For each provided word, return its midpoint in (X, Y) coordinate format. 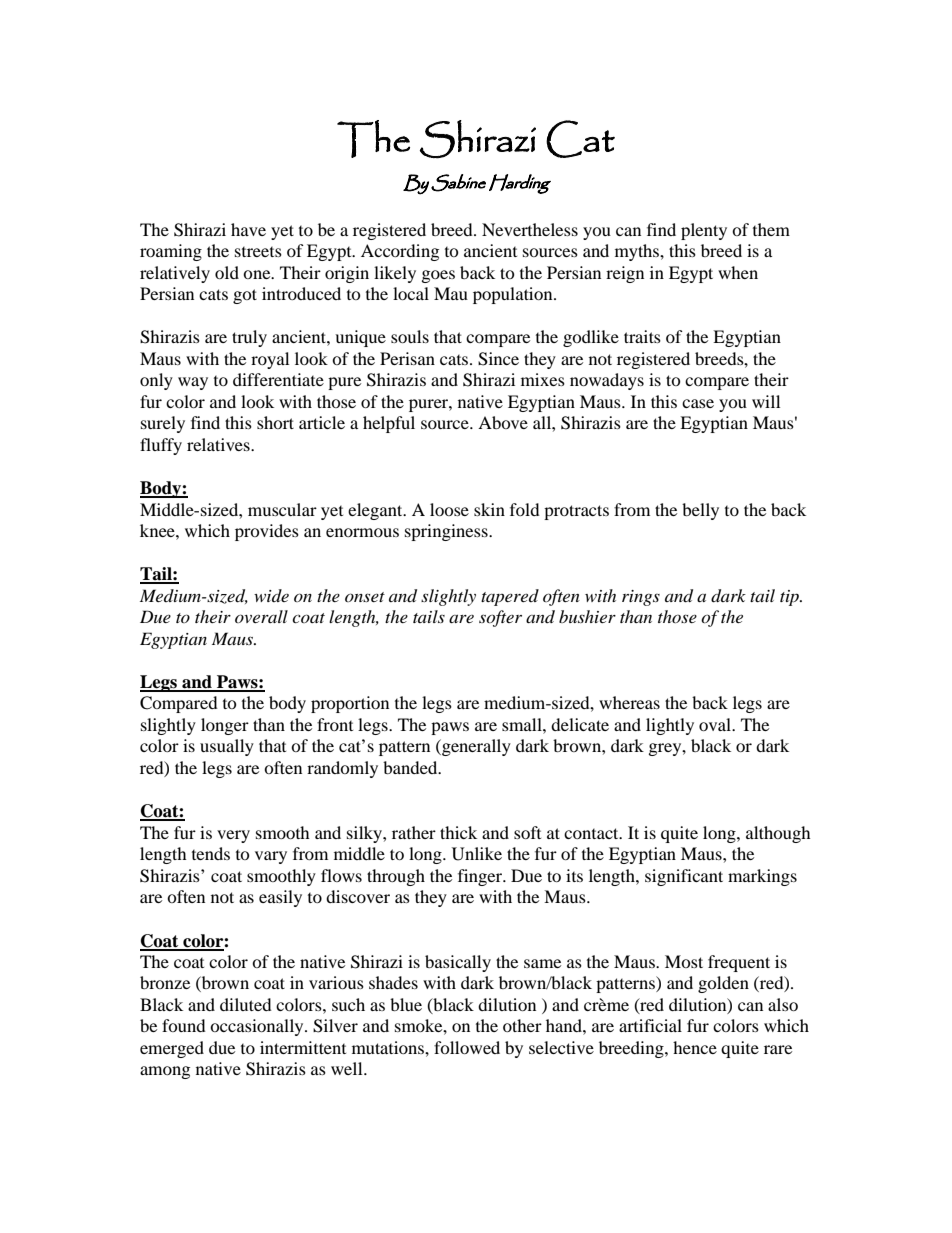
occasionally (258, 1027)
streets (258, 252)
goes (438, 276)
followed (467, 1047)
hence (695, 1047)
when (738, 272)
